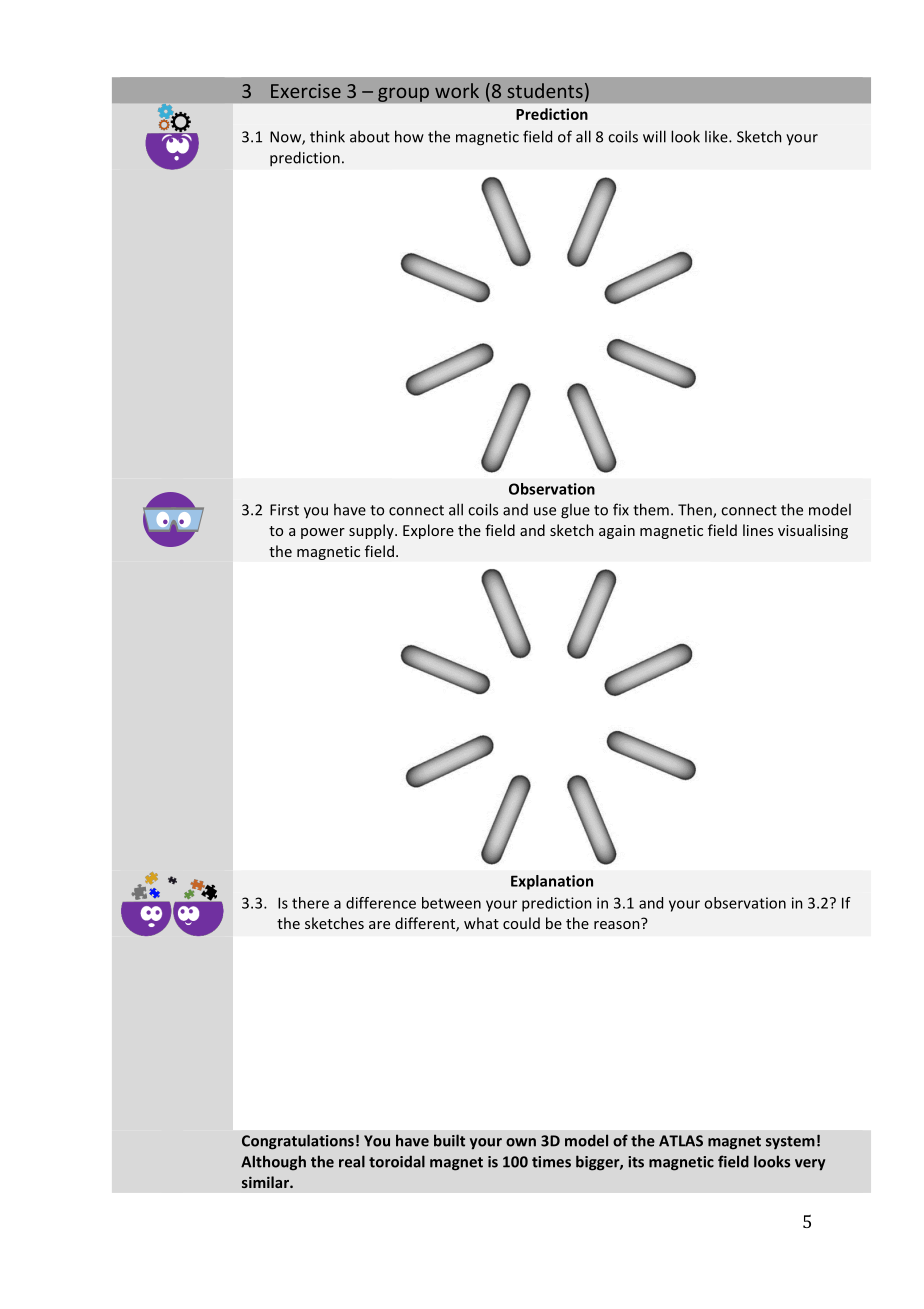  What do you see at coordinates (352, 1161) in the screenshot?
I see `real` at bounding box center [352, 1161].
